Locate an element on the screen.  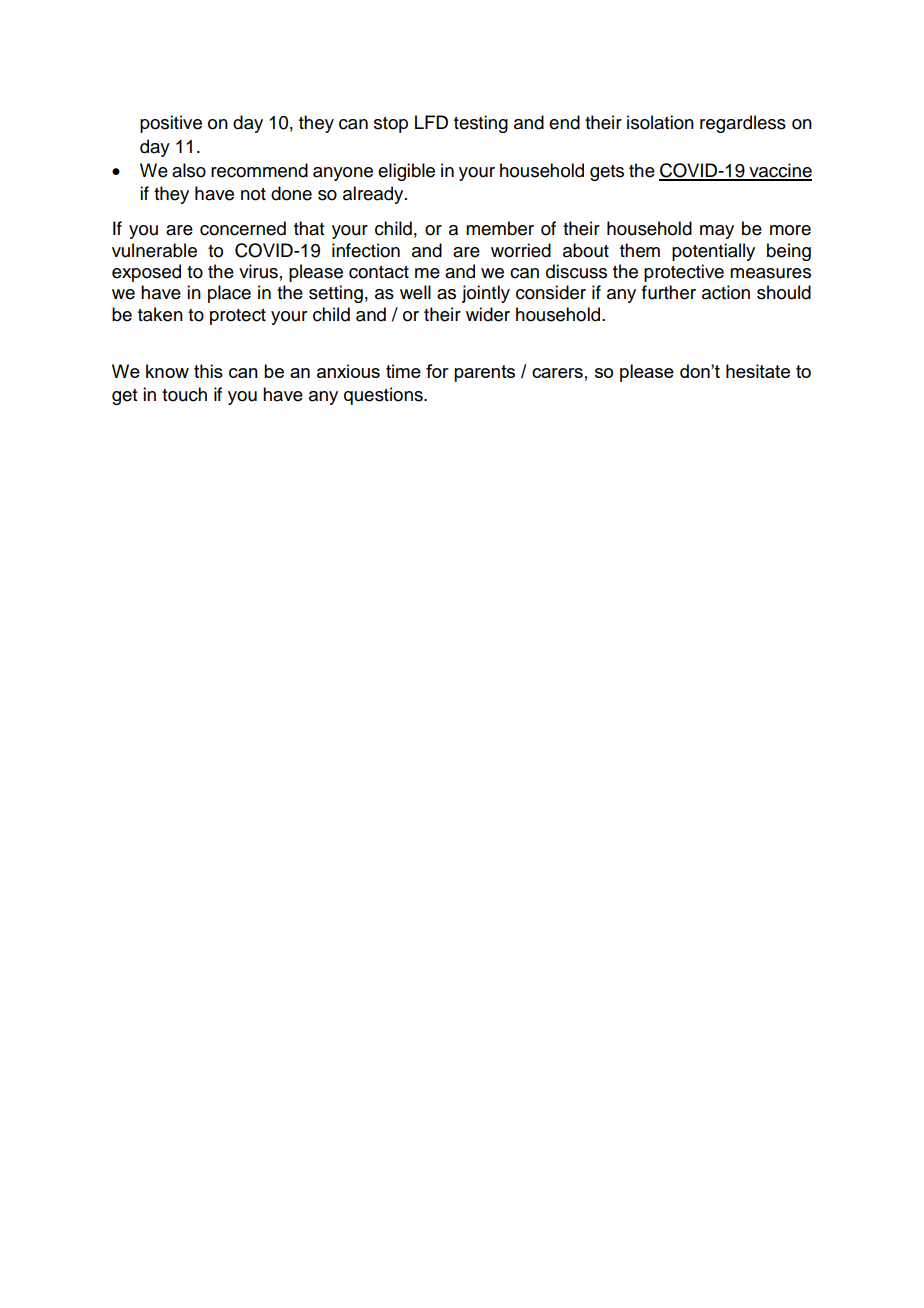
virus is located at coordinates (258, 271).
